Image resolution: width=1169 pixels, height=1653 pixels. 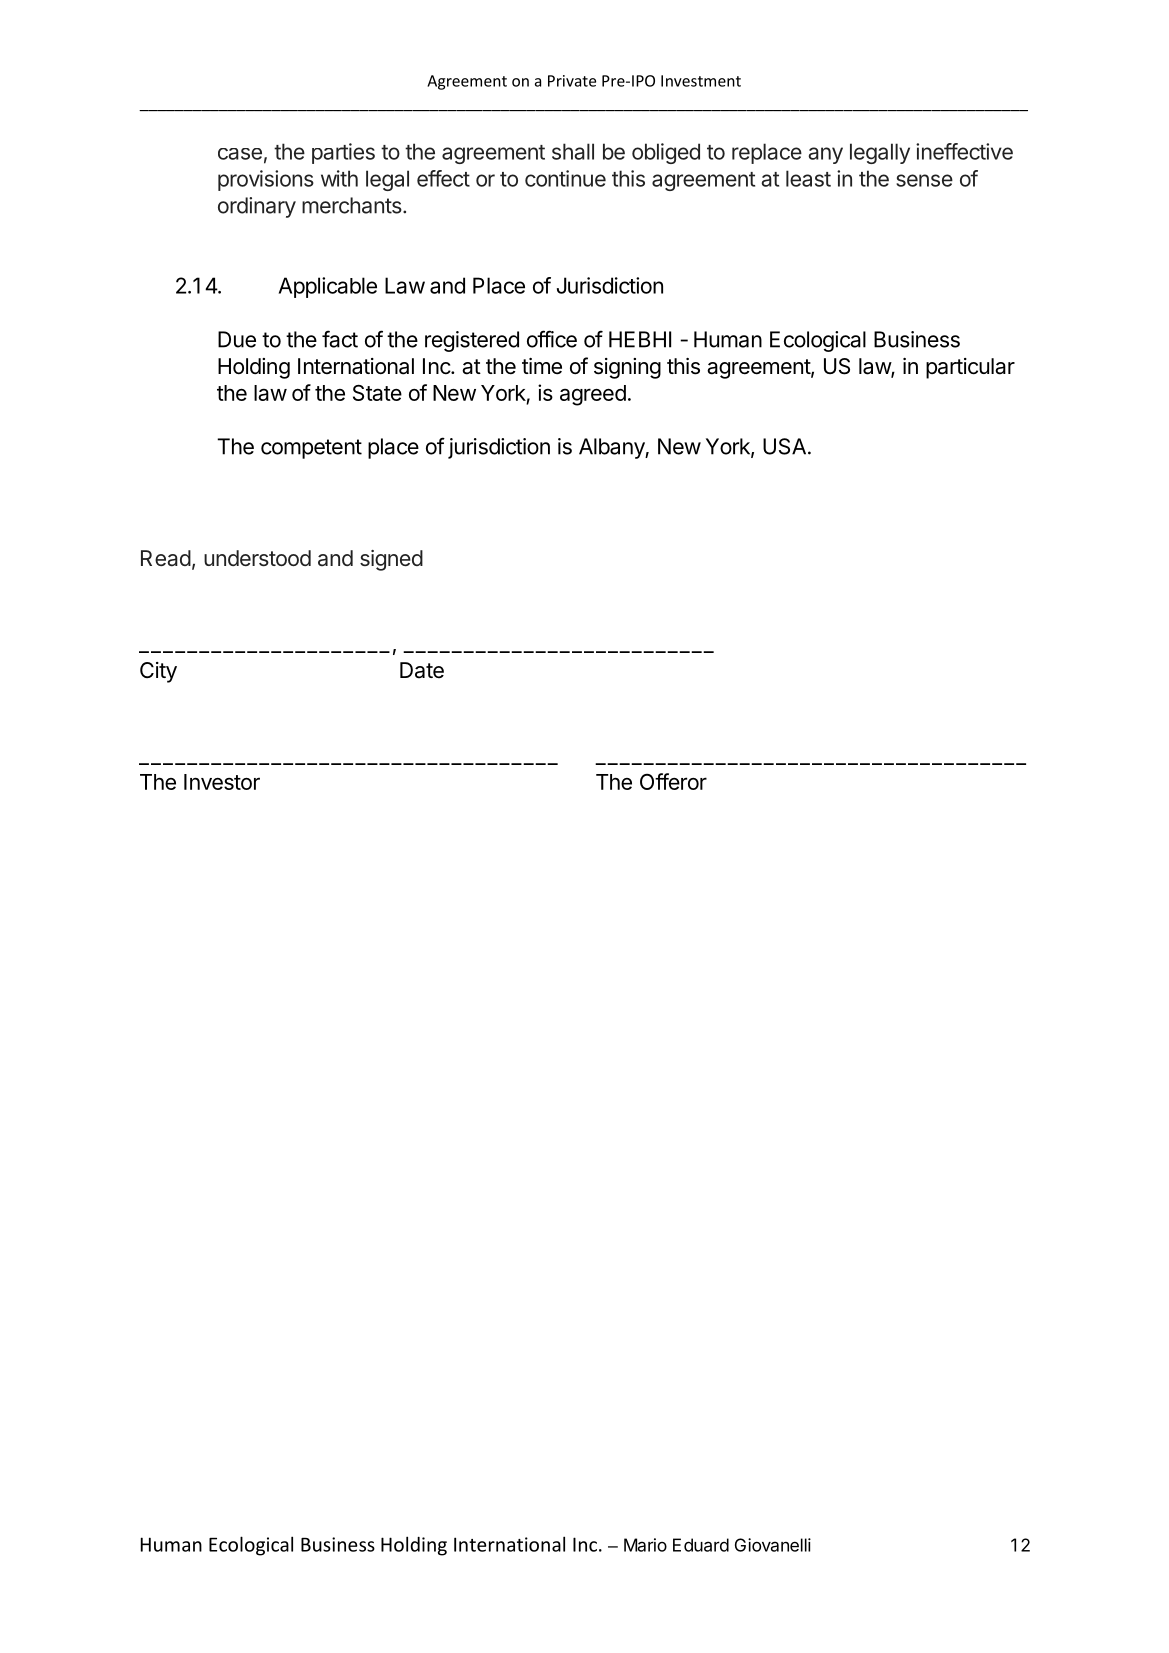 What do you see at coordinates (970, 368) in the screenshot?
I see `particular` at bounding box center [970, 368].
